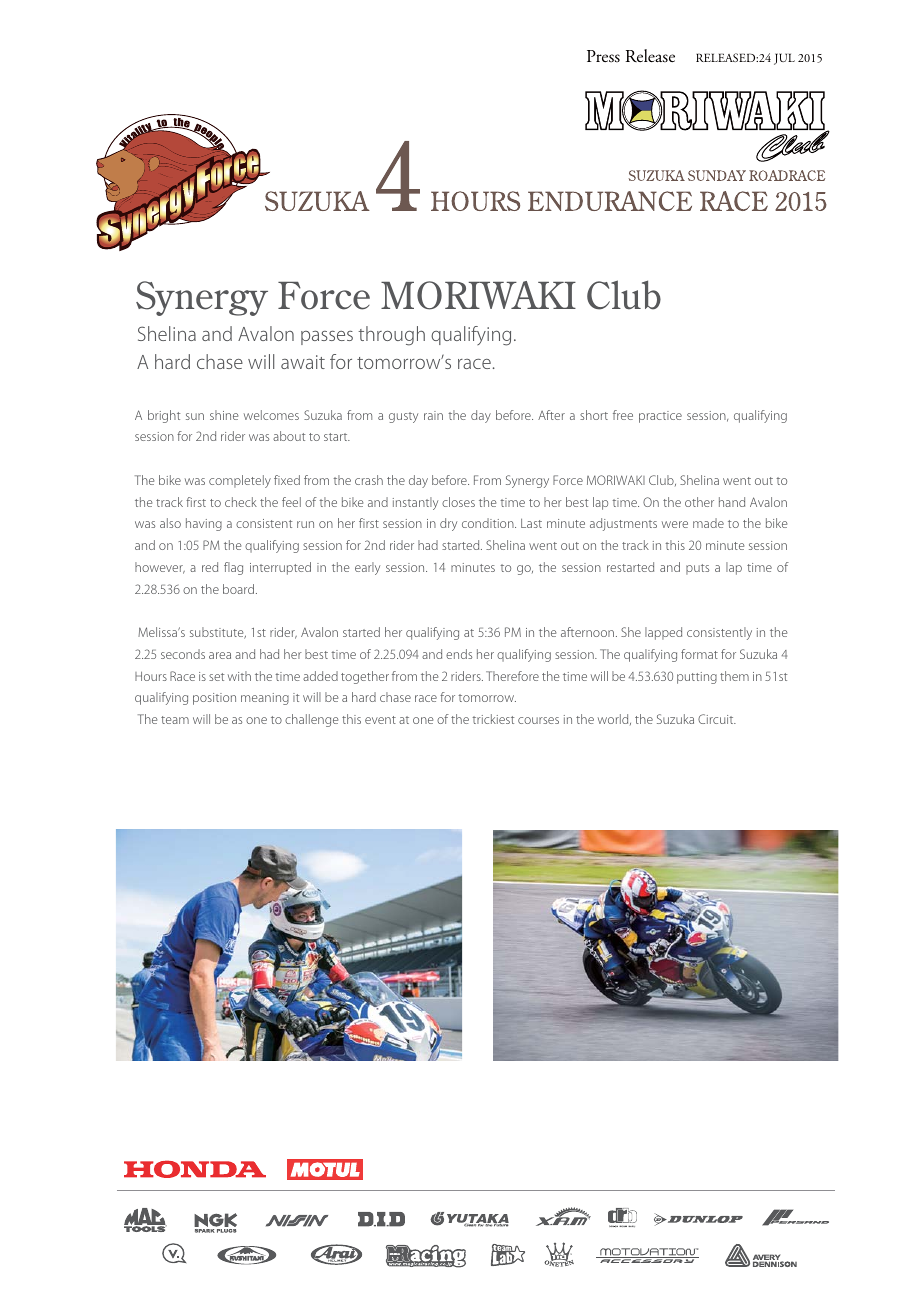  What do you see at coordinates (214, 699) in the screenshot?
I see `position` at bounding box center [214, 699].
